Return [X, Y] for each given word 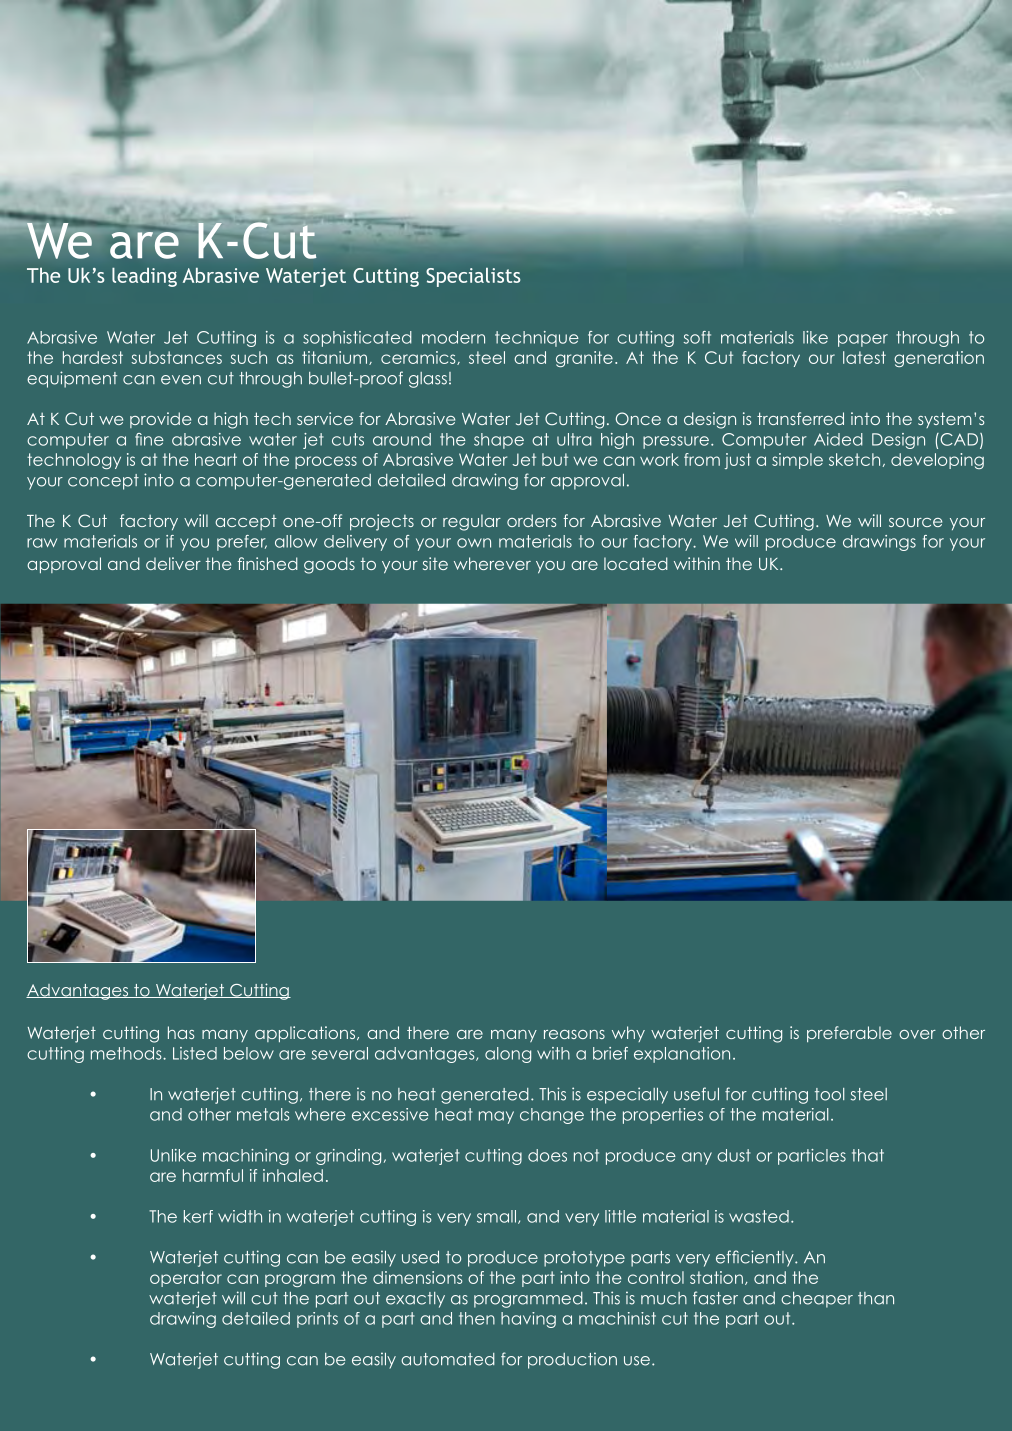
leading [144, 277]
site [435, 563]
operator [186, 1279]
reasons [574, 1034]
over [917, 1034]
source [915, 522]
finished [267, 563]
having [528, 1320]
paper [863, 340]
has [181, 1032]
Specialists [473, 277]
